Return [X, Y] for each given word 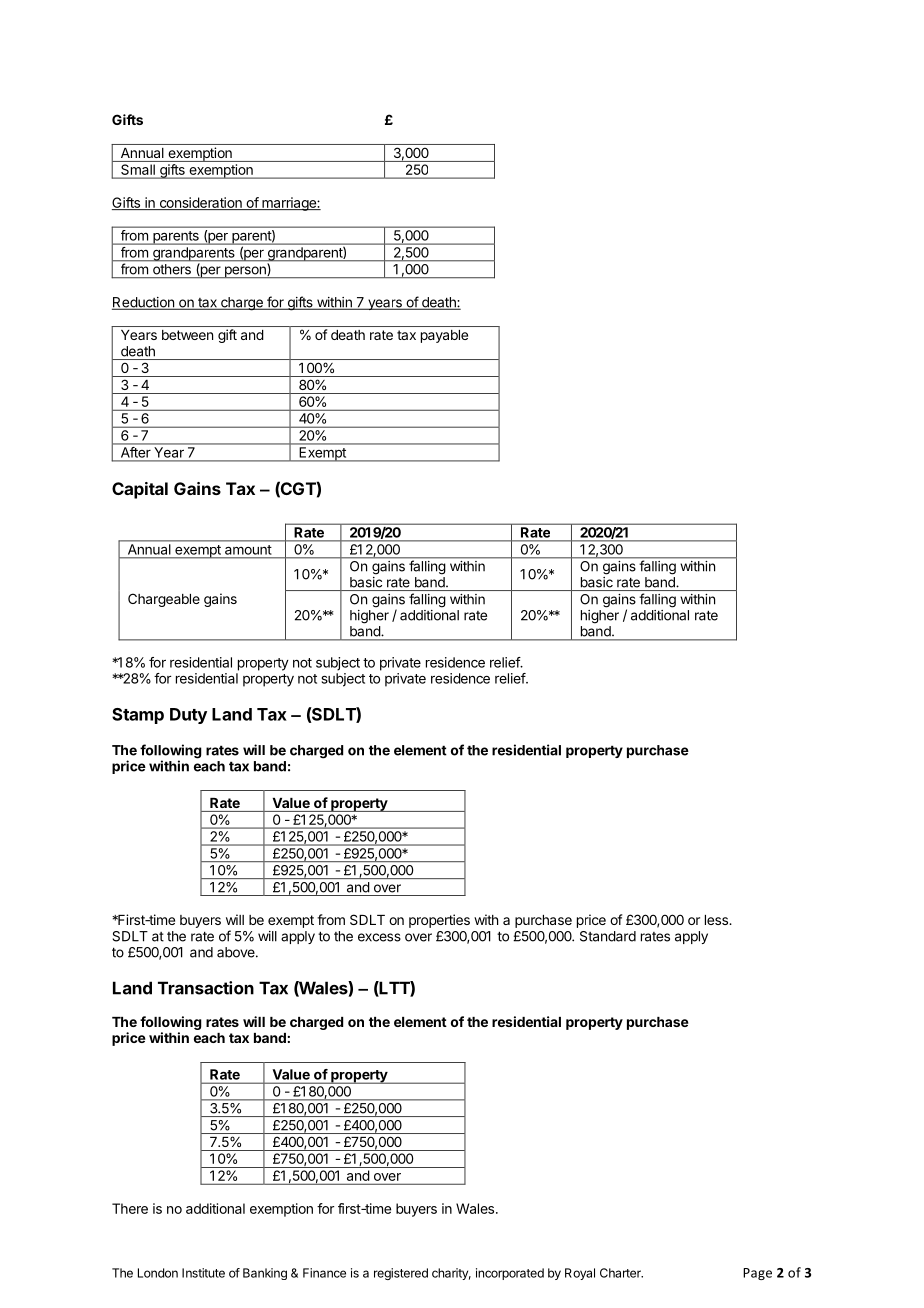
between [187, 335]
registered [401, 1274]
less [717, 920]
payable [444, 336]
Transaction [206, 988]
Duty [188, 716]
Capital [140, 490]
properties [439, 921]
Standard [608, 936]
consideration [200, 203]
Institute [203, 1273]
